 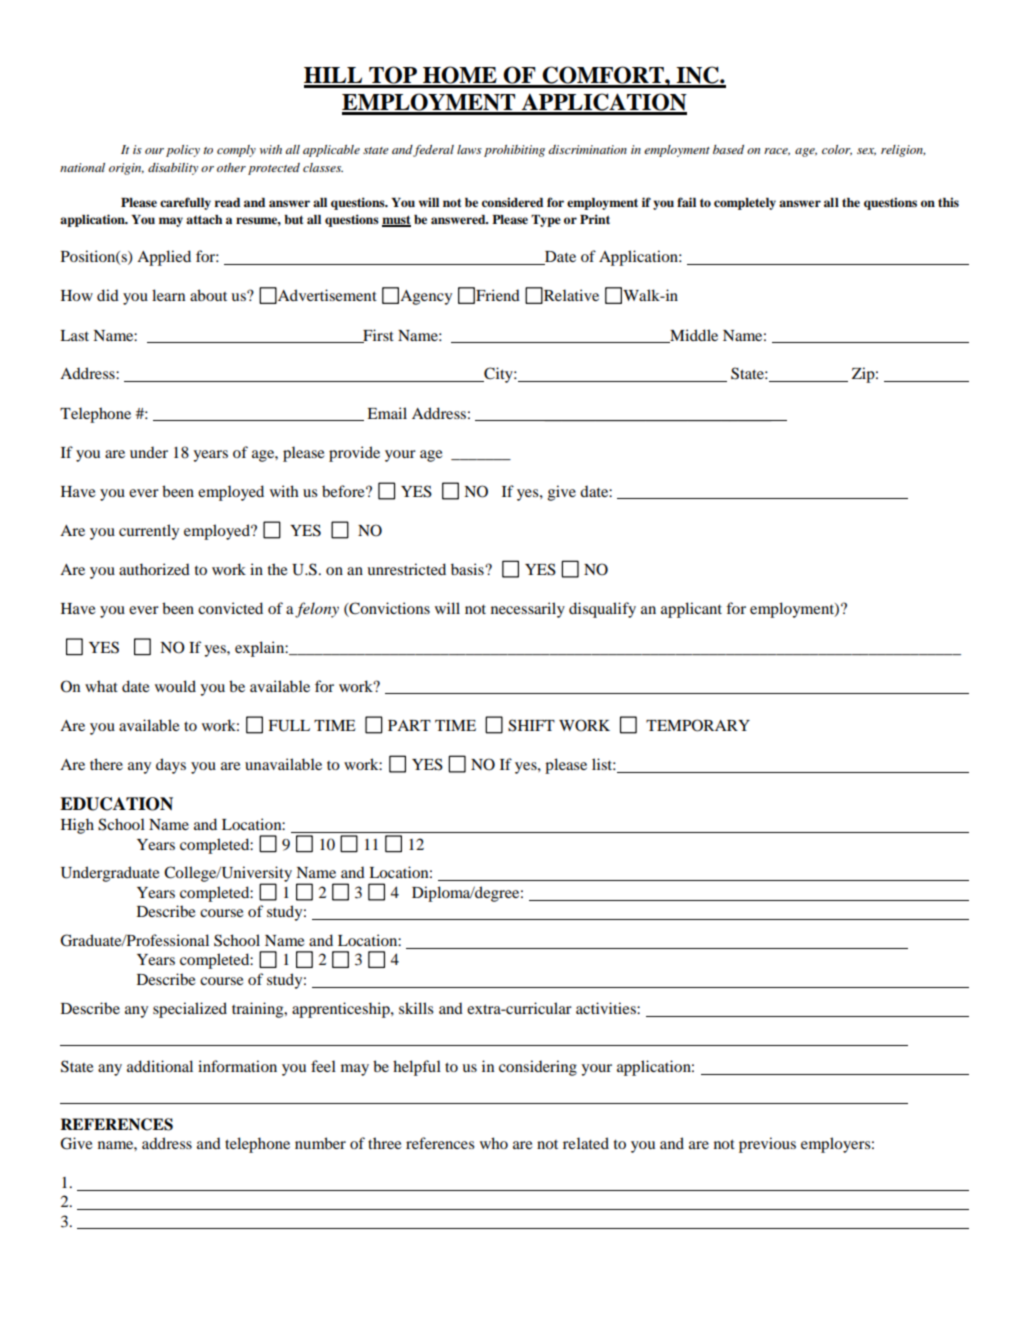 What do you see at coordinates (698, 725) in the image?
I see `TEMPORARY` at bounding box center [698, 725].
